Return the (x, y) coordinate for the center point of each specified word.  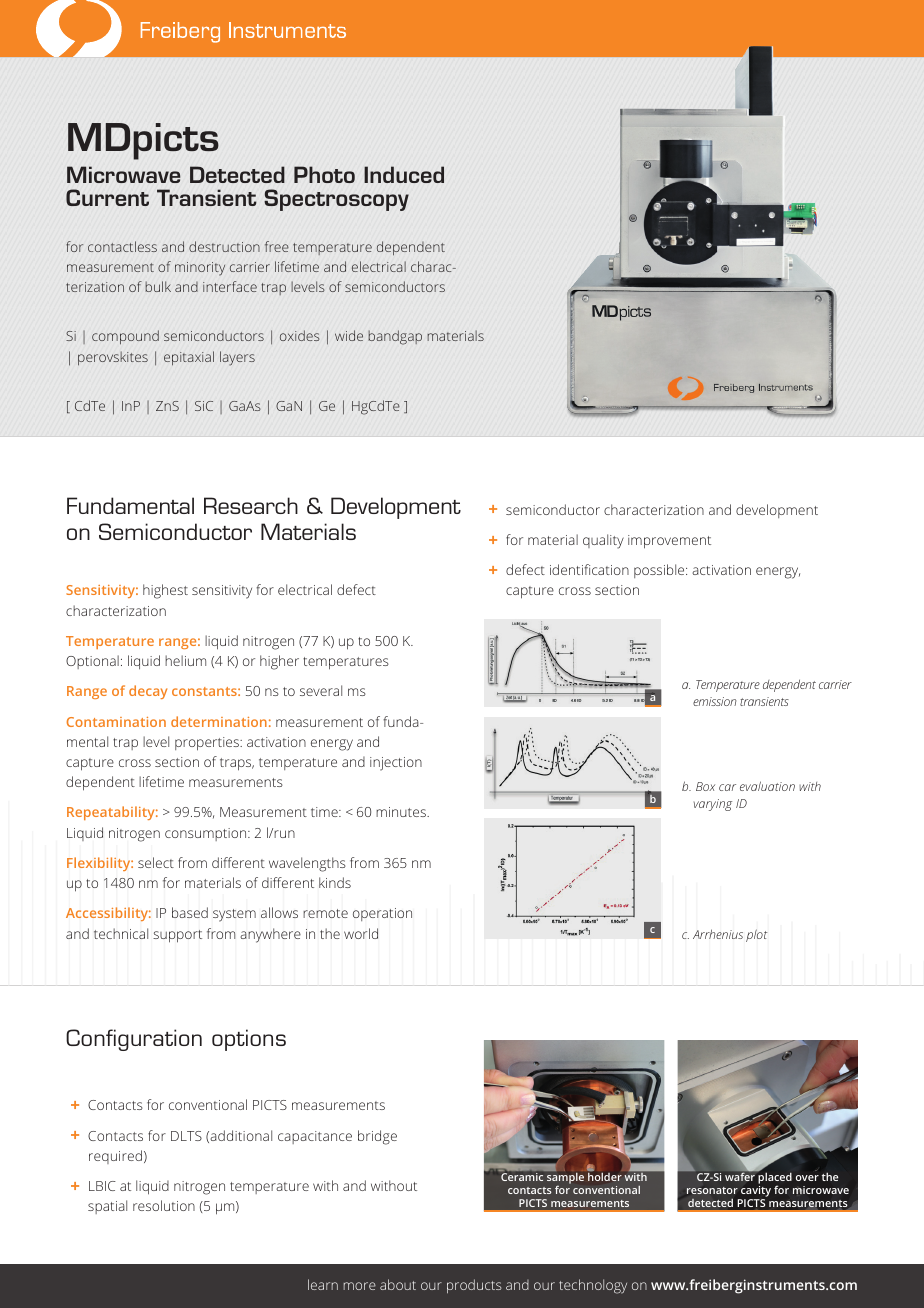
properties (208, 744)
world (361, 933)
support (177, 936)
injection (396, 764)
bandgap (395, 337)
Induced (404, 174)
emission (715, 701)
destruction (224, 246)
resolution (164, 1205)
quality (603, 541)
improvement (669, 542)
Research (251, 505)
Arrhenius (718, 934)
